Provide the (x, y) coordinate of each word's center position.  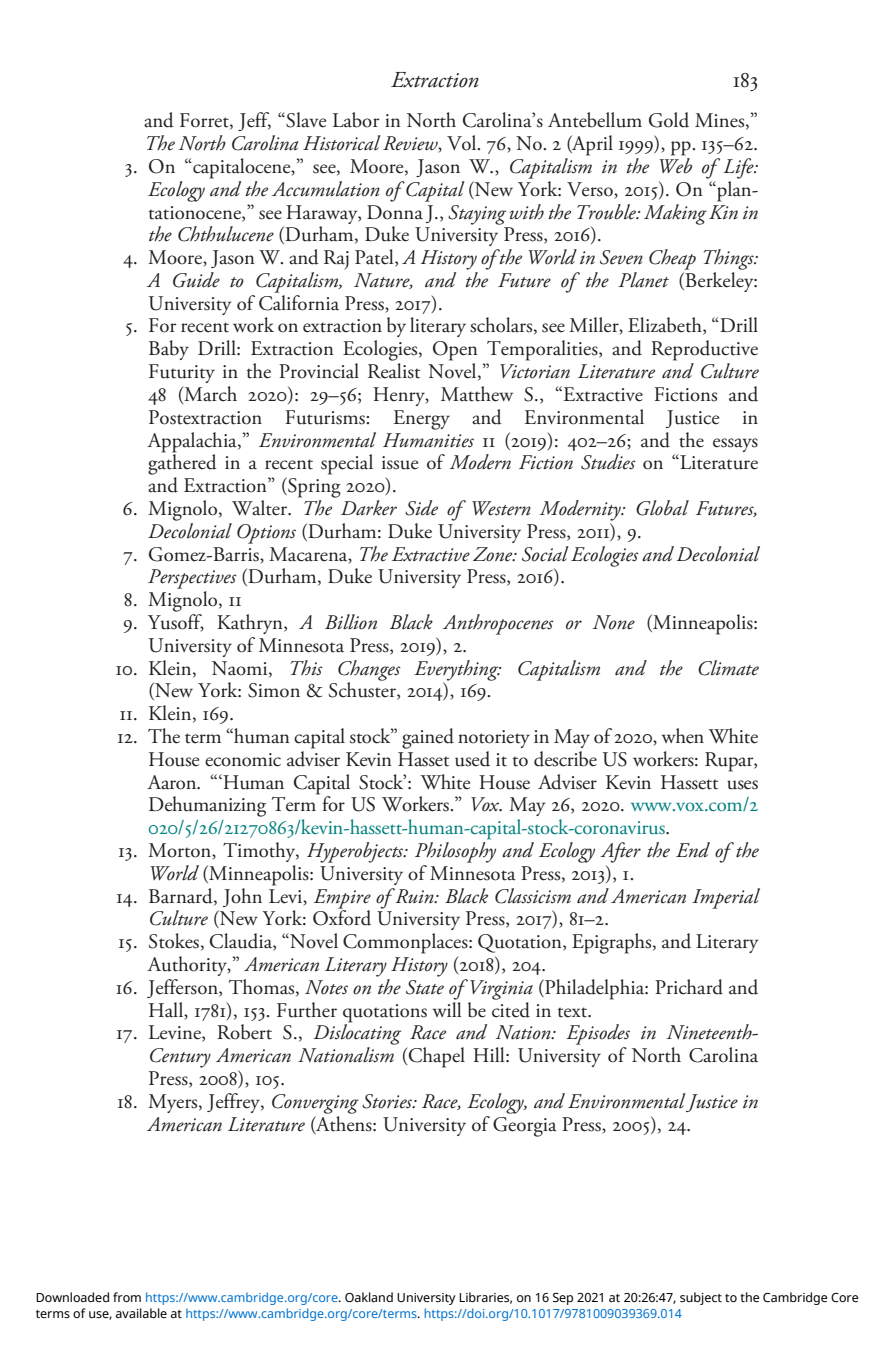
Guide (196, 280)
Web (675, 166)
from (127, 1297)
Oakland (369, 1297)
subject (701, 1298)
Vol (463, 143)
